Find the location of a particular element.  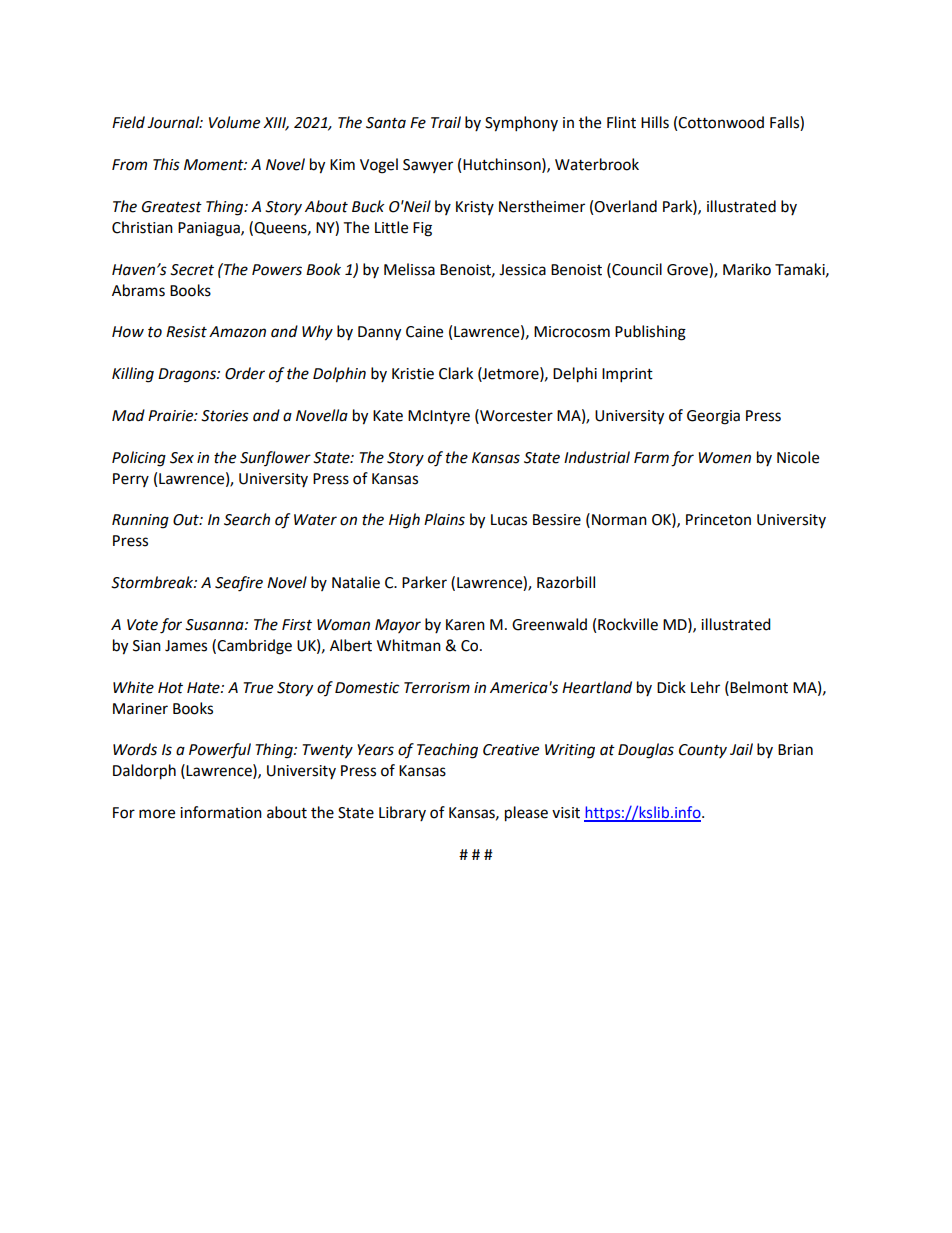

Library is located at coordinates (402, 813).
